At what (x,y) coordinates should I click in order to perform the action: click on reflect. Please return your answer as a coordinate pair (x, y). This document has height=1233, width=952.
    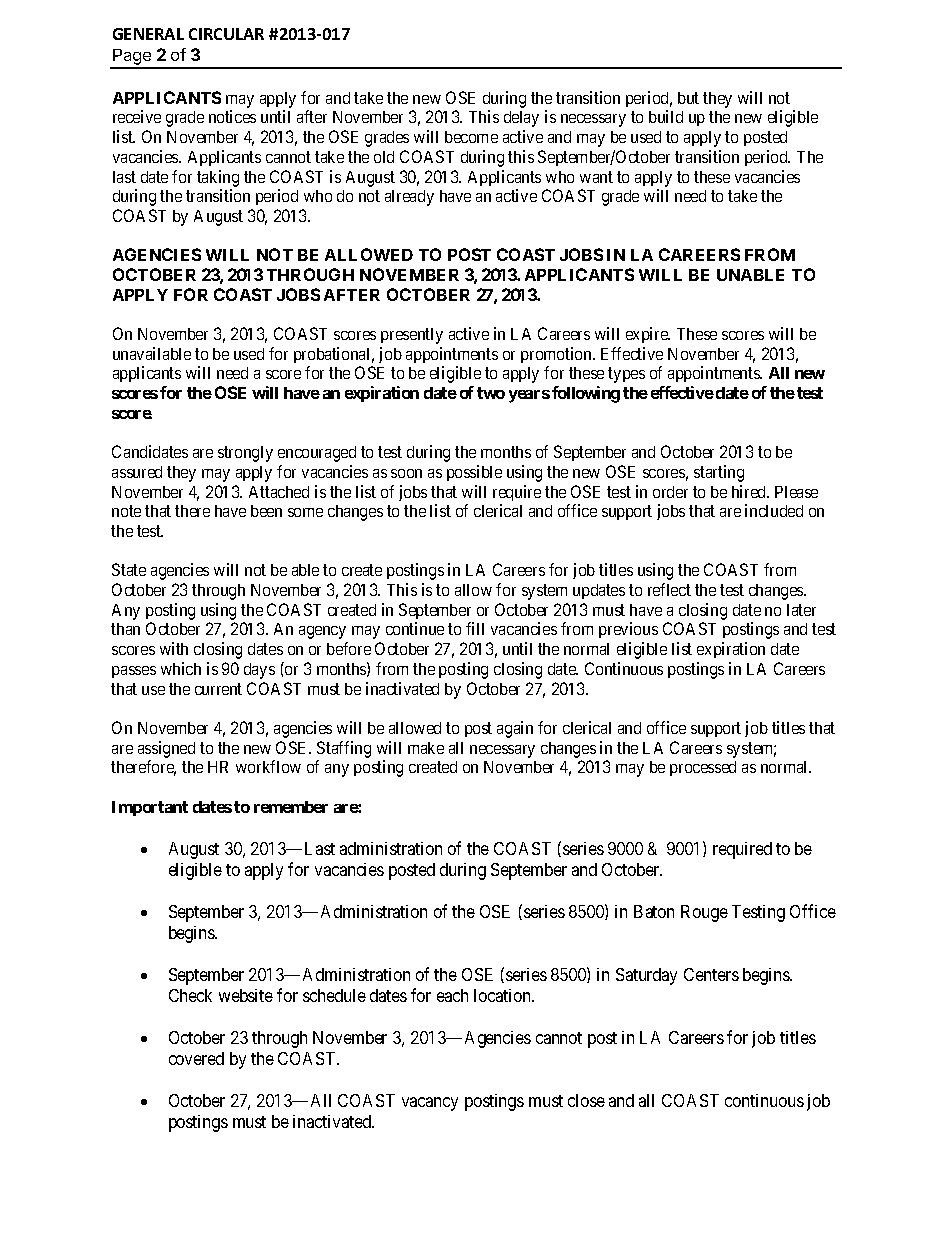
    Looking at the image, I should click on (669, 589).
